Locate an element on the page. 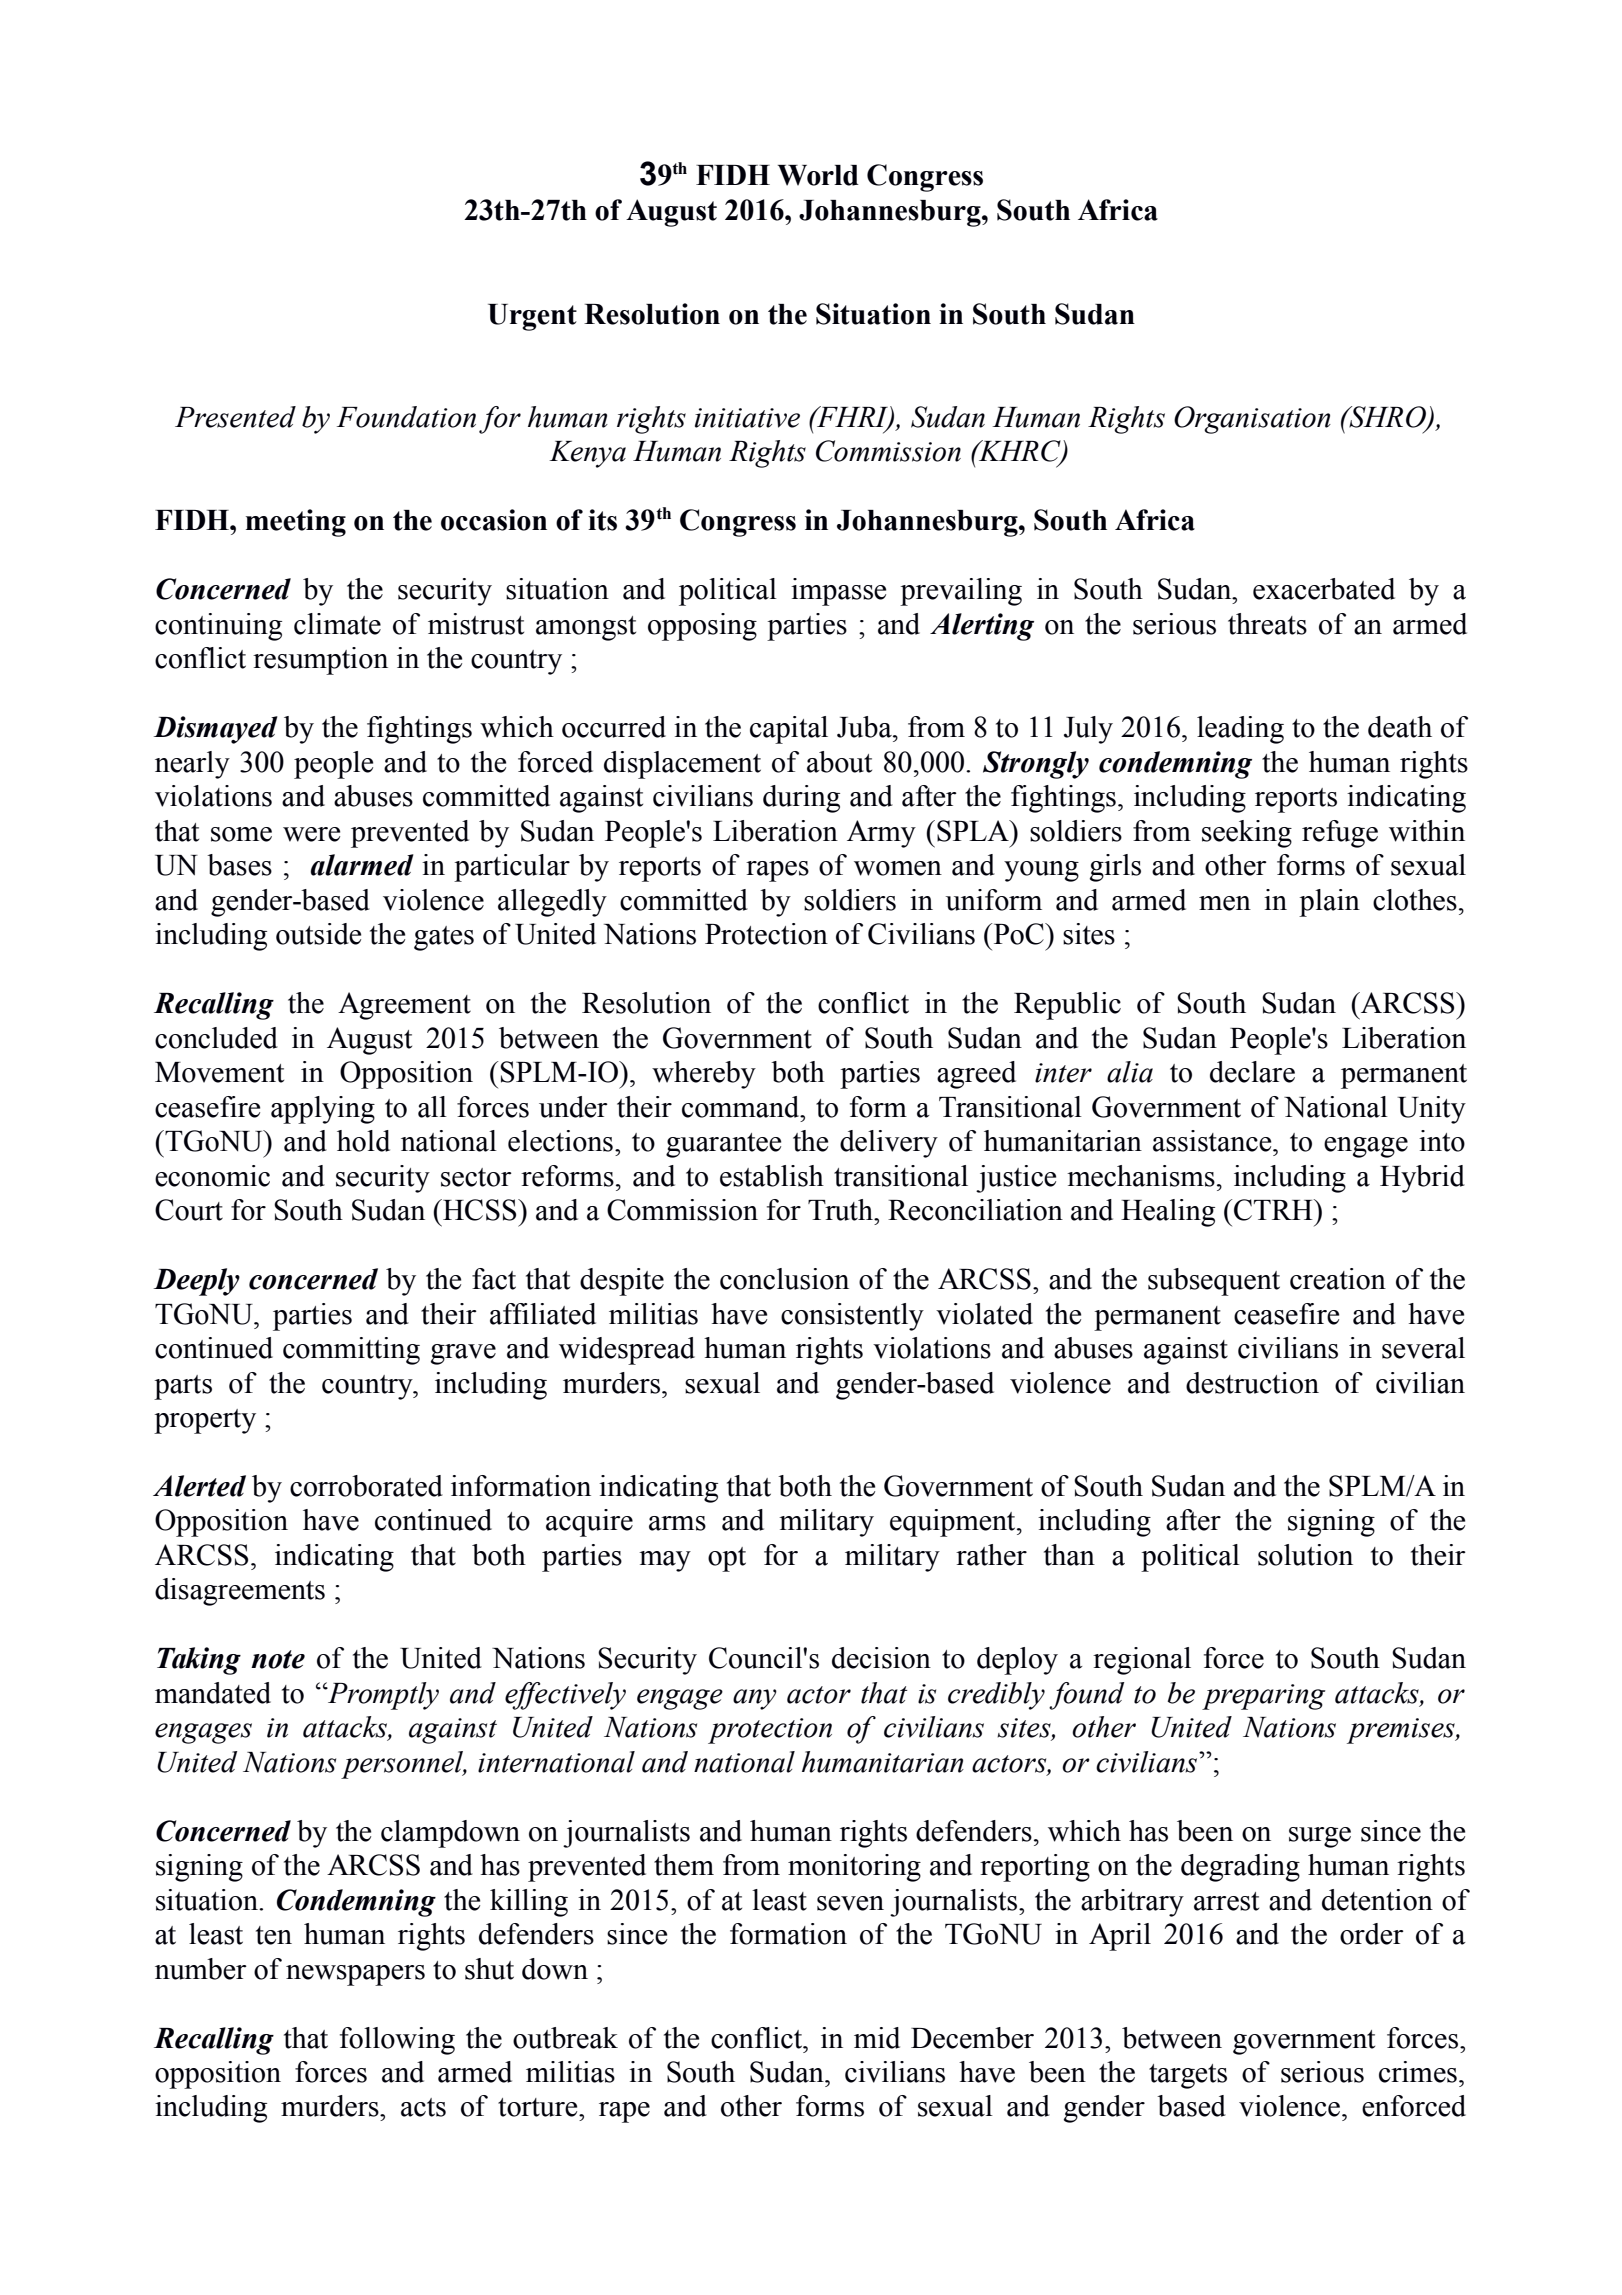 The image size is (1622, 2295). Organisation is located at coordinates (1252, 420).
